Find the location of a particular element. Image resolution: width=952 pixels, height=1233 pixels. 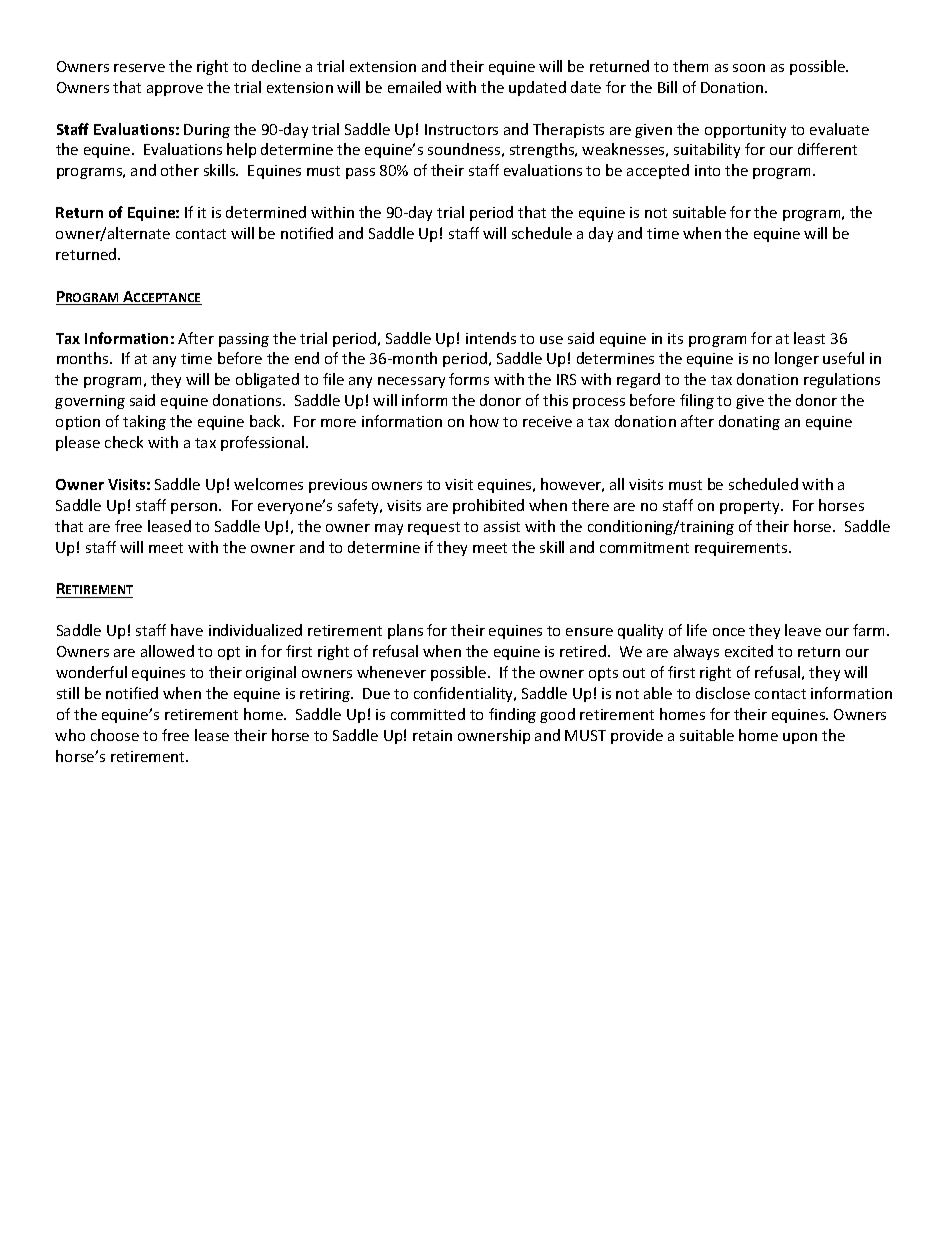

committed is located at coordinates (428, 714).
